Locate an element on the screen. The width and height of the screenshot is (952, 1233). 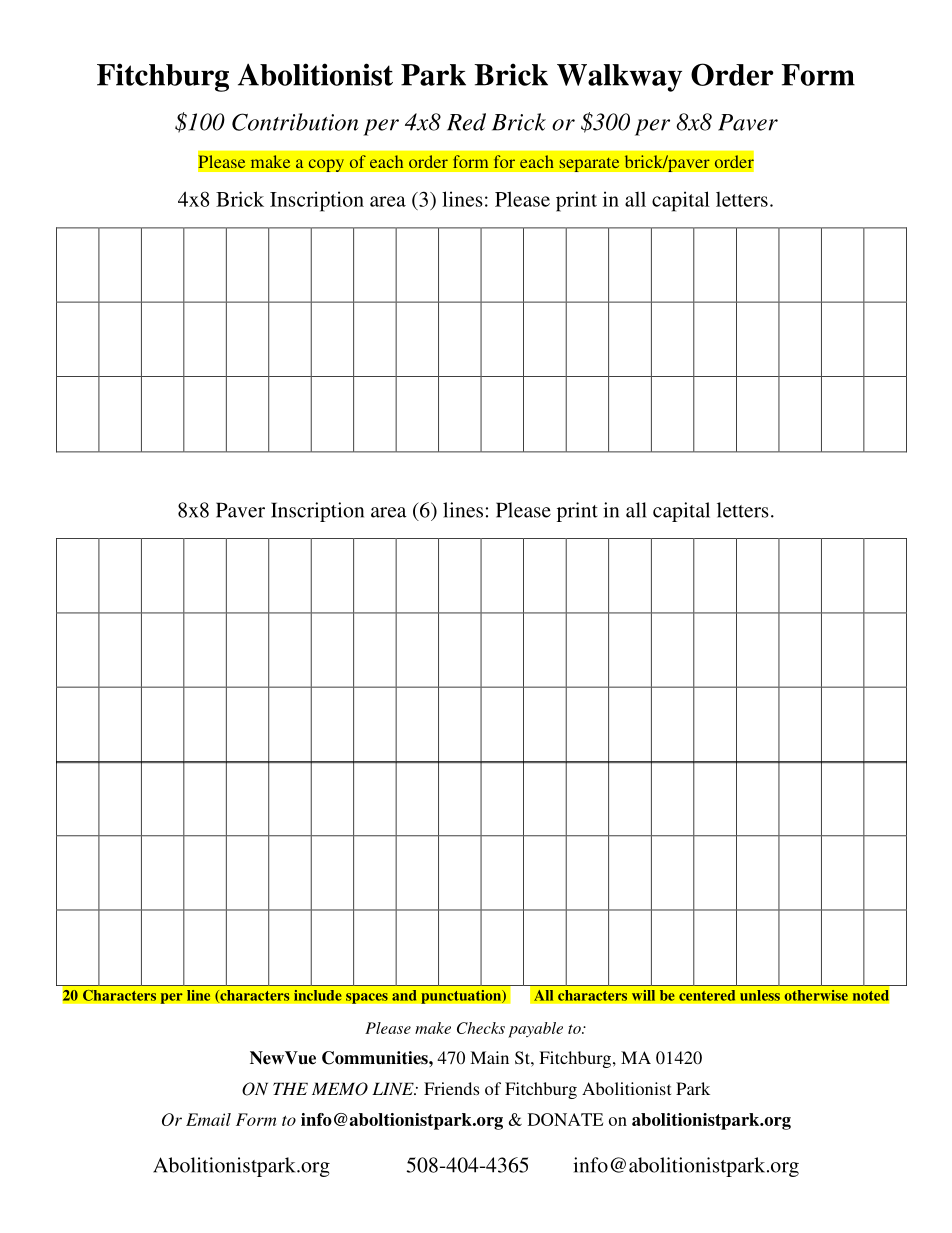
Main is located at coordinates (489, 1057).
